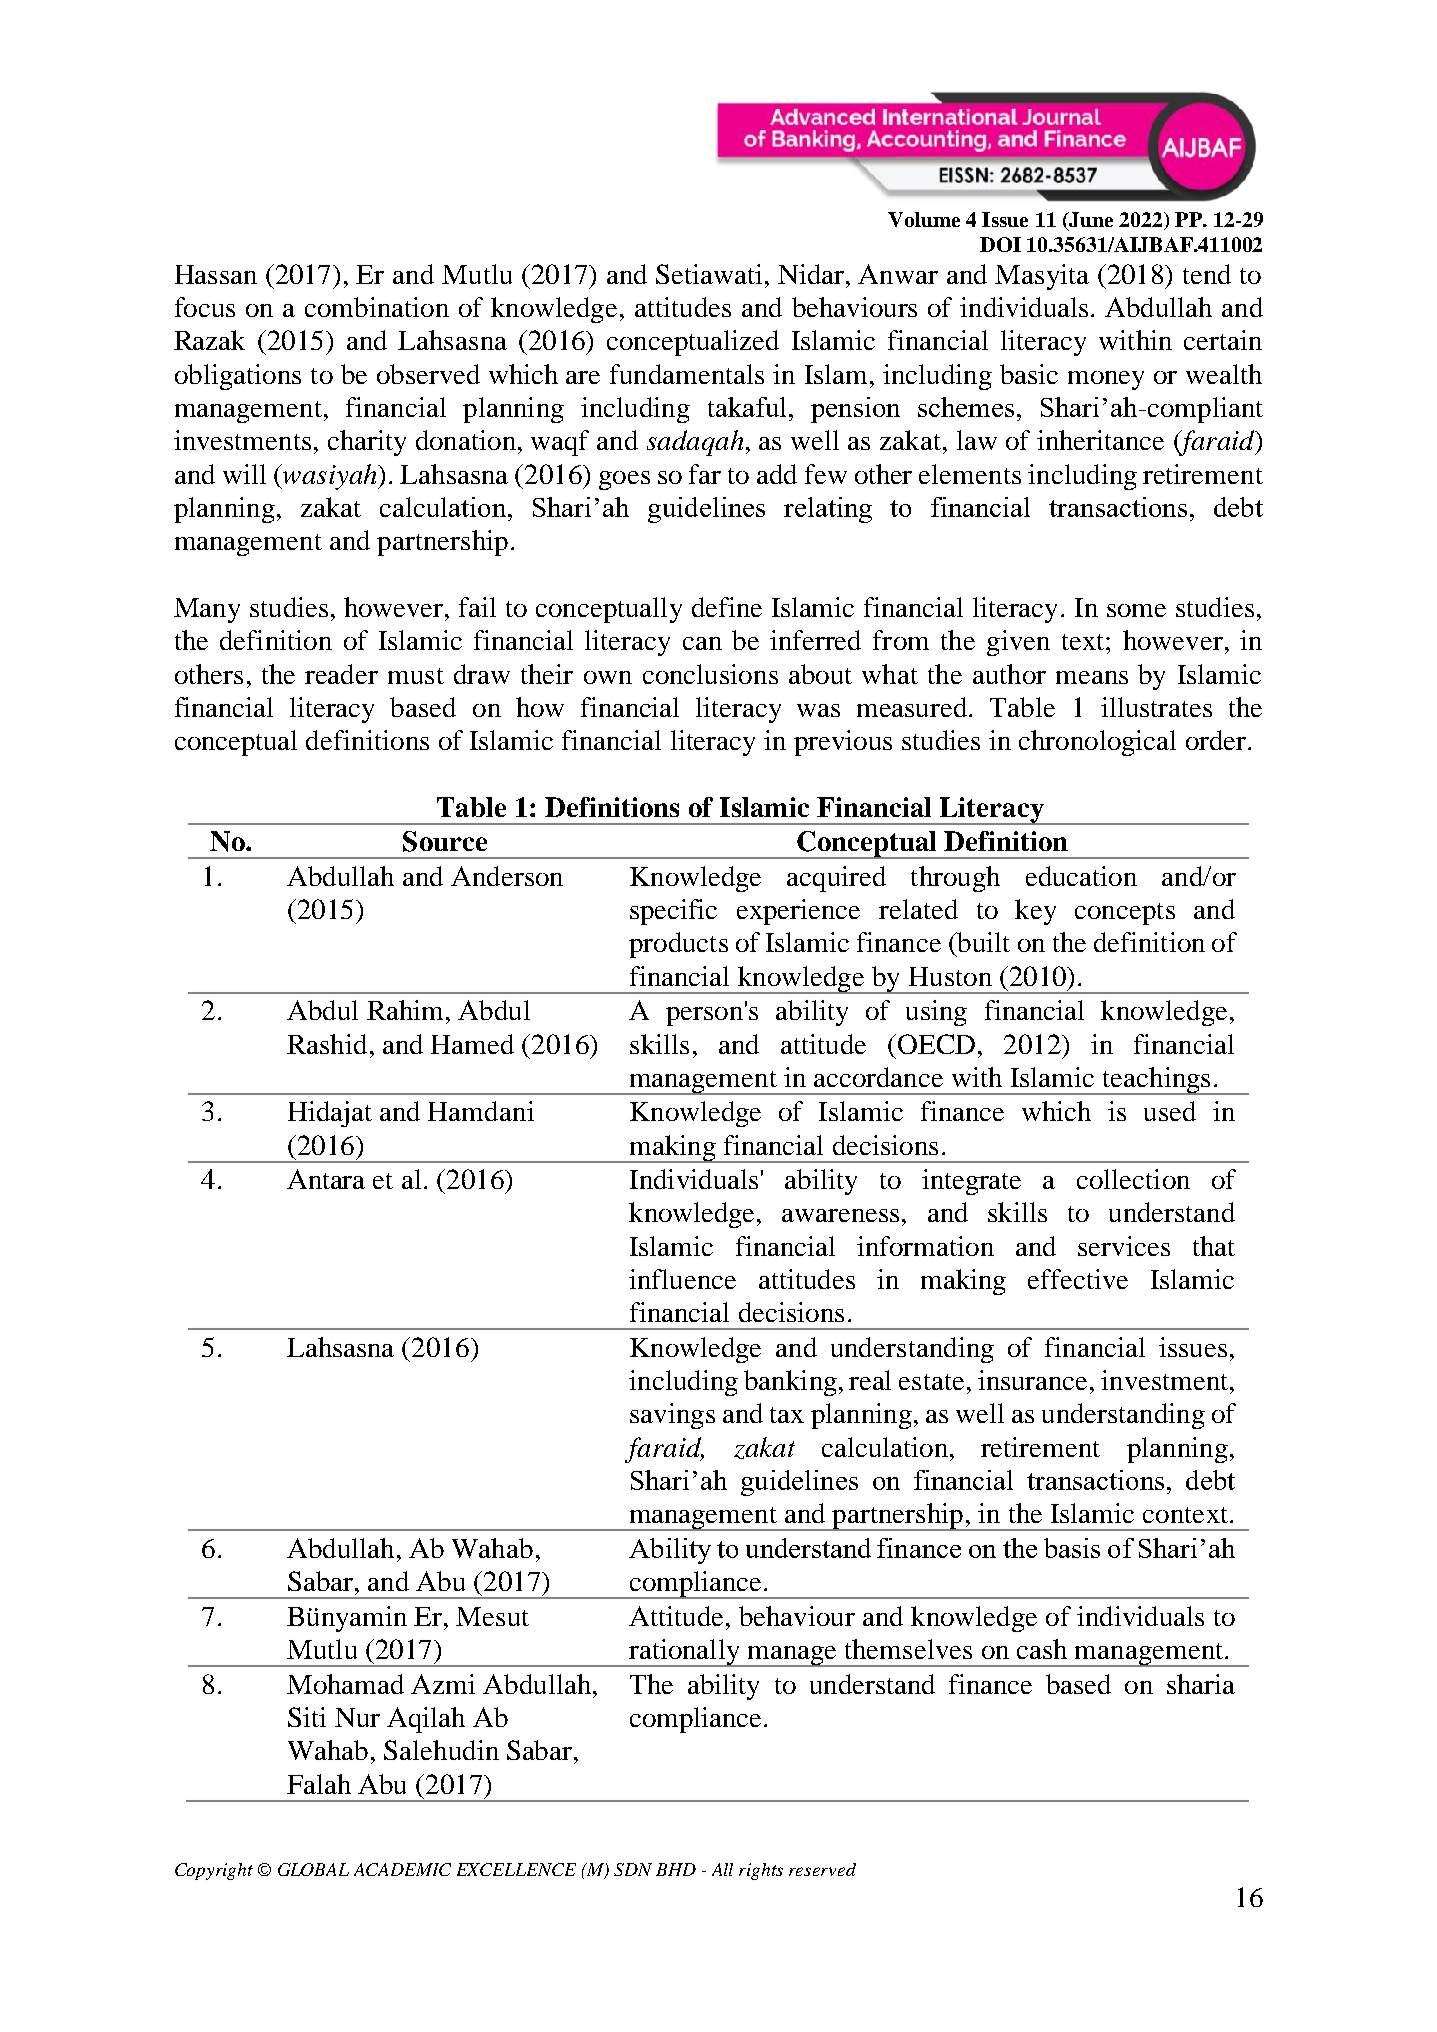  Describe the element at coordinates (377, 307) in the screenshot. I see `combination` at that location.
